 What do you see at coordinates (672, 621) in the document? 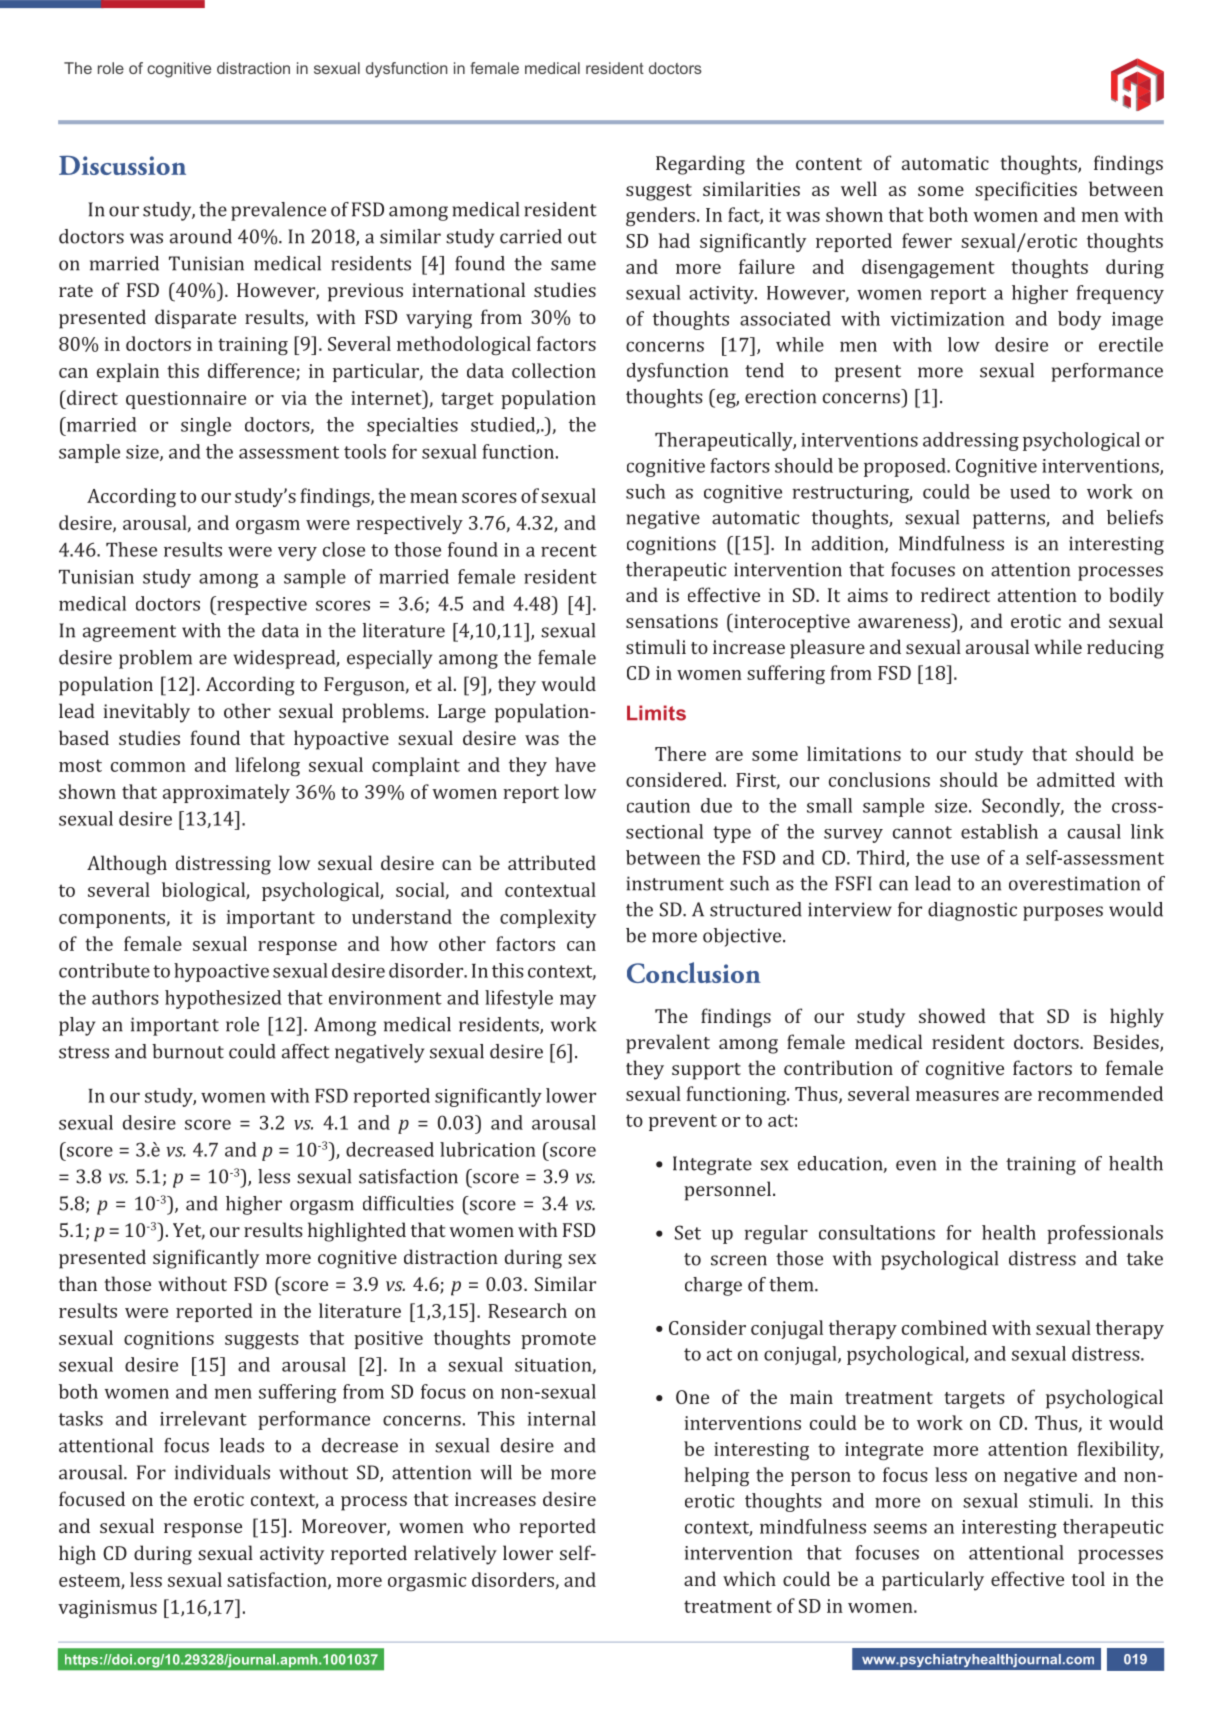
I see `sensations` at bounding box center [672, 621].
